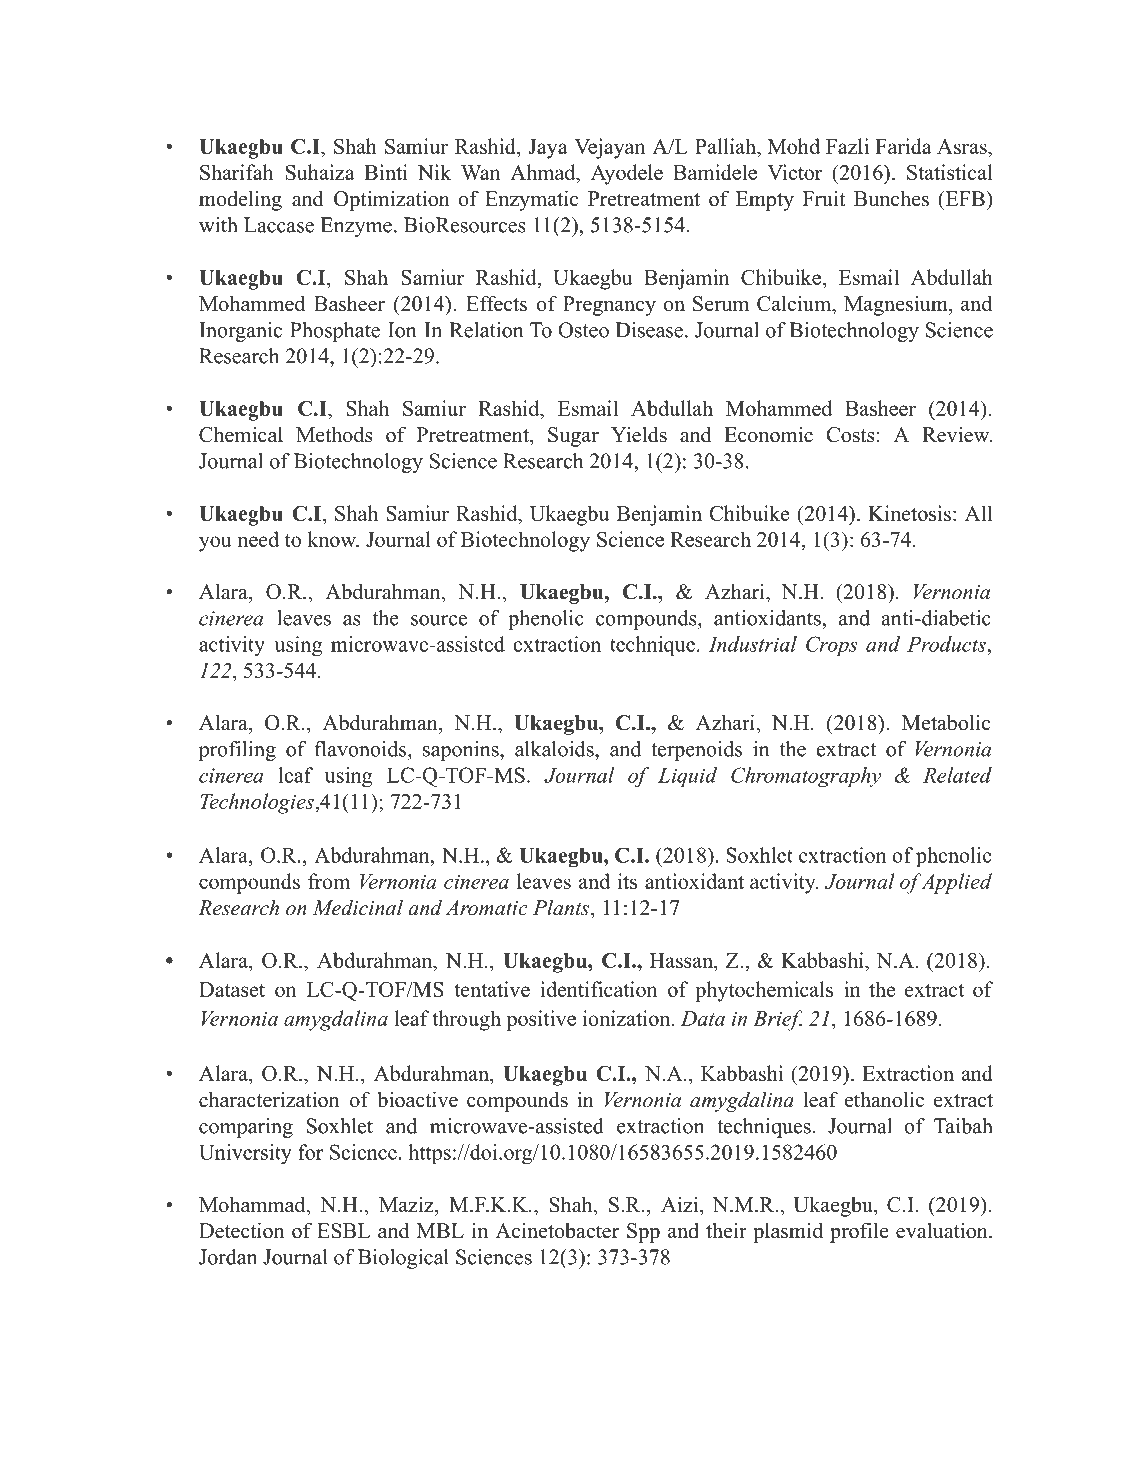 The width and height of the image is (1126, 1457). Describe the element at coordinates (859, 1232) in the image. I see `profile` at that location.
